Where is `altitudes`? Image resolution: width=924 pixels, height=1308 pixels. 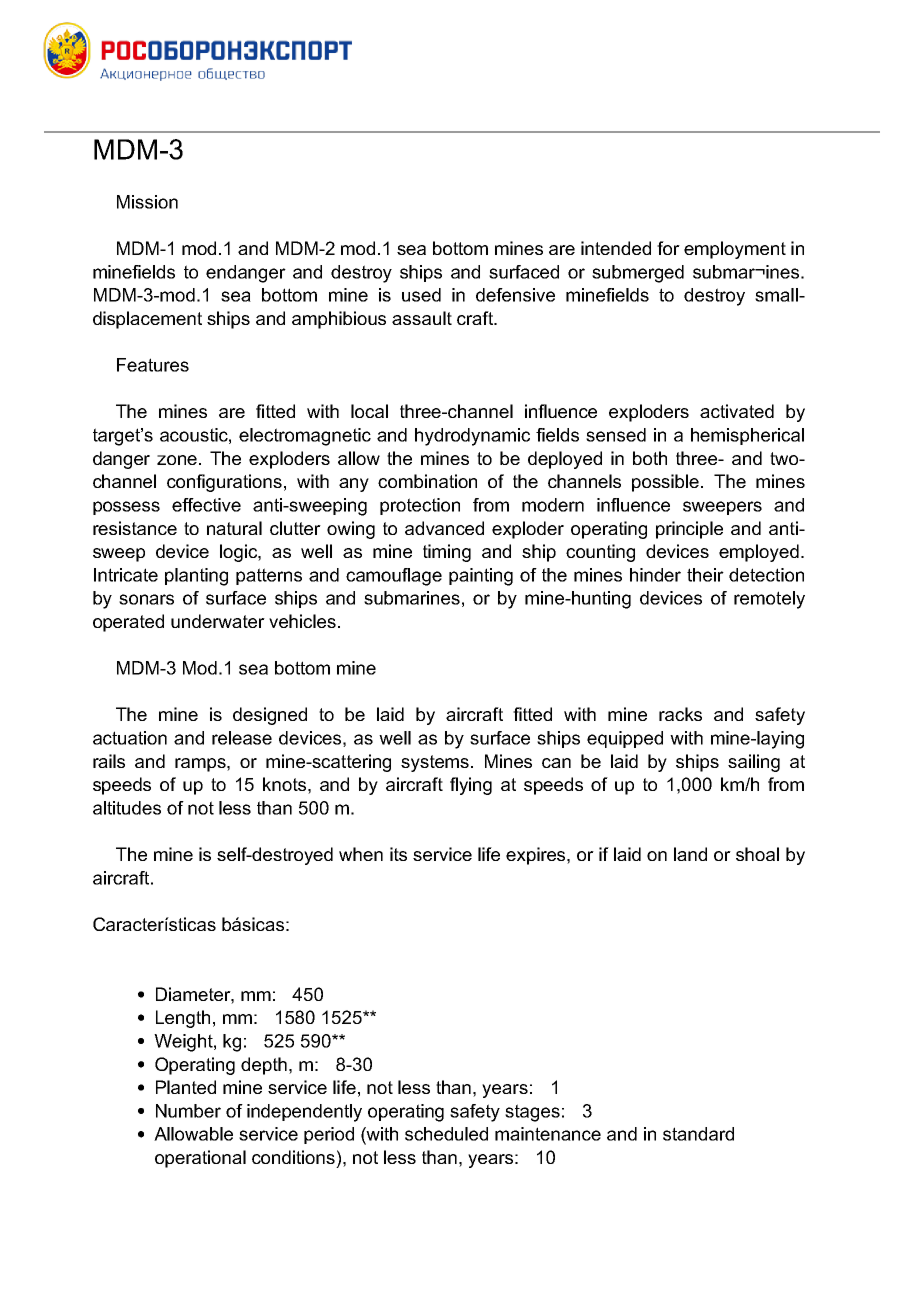 altitudes is located at coordinates (127, 808).
